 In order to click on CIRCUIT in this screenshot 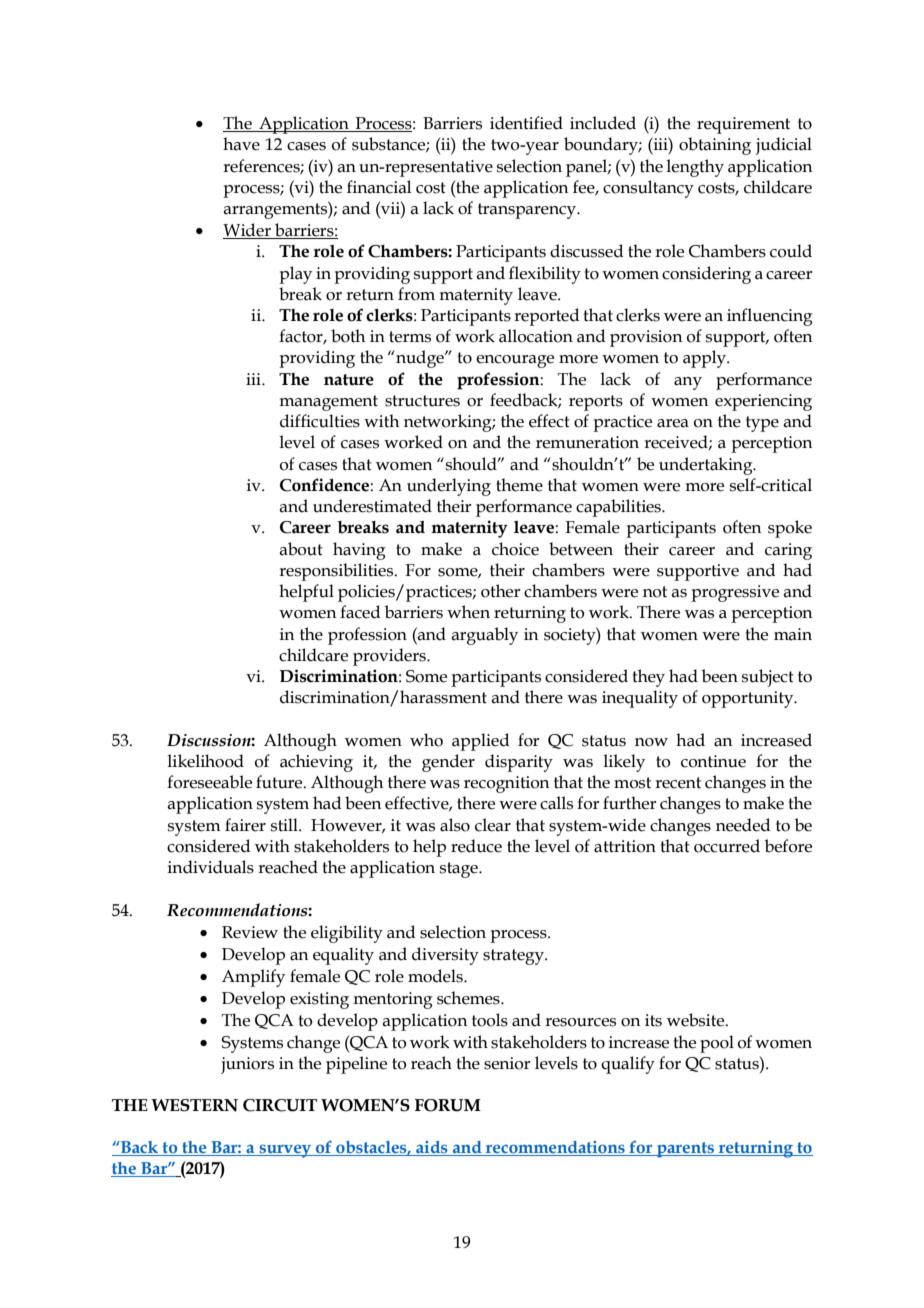, I will do `click(280, 1105)`.
